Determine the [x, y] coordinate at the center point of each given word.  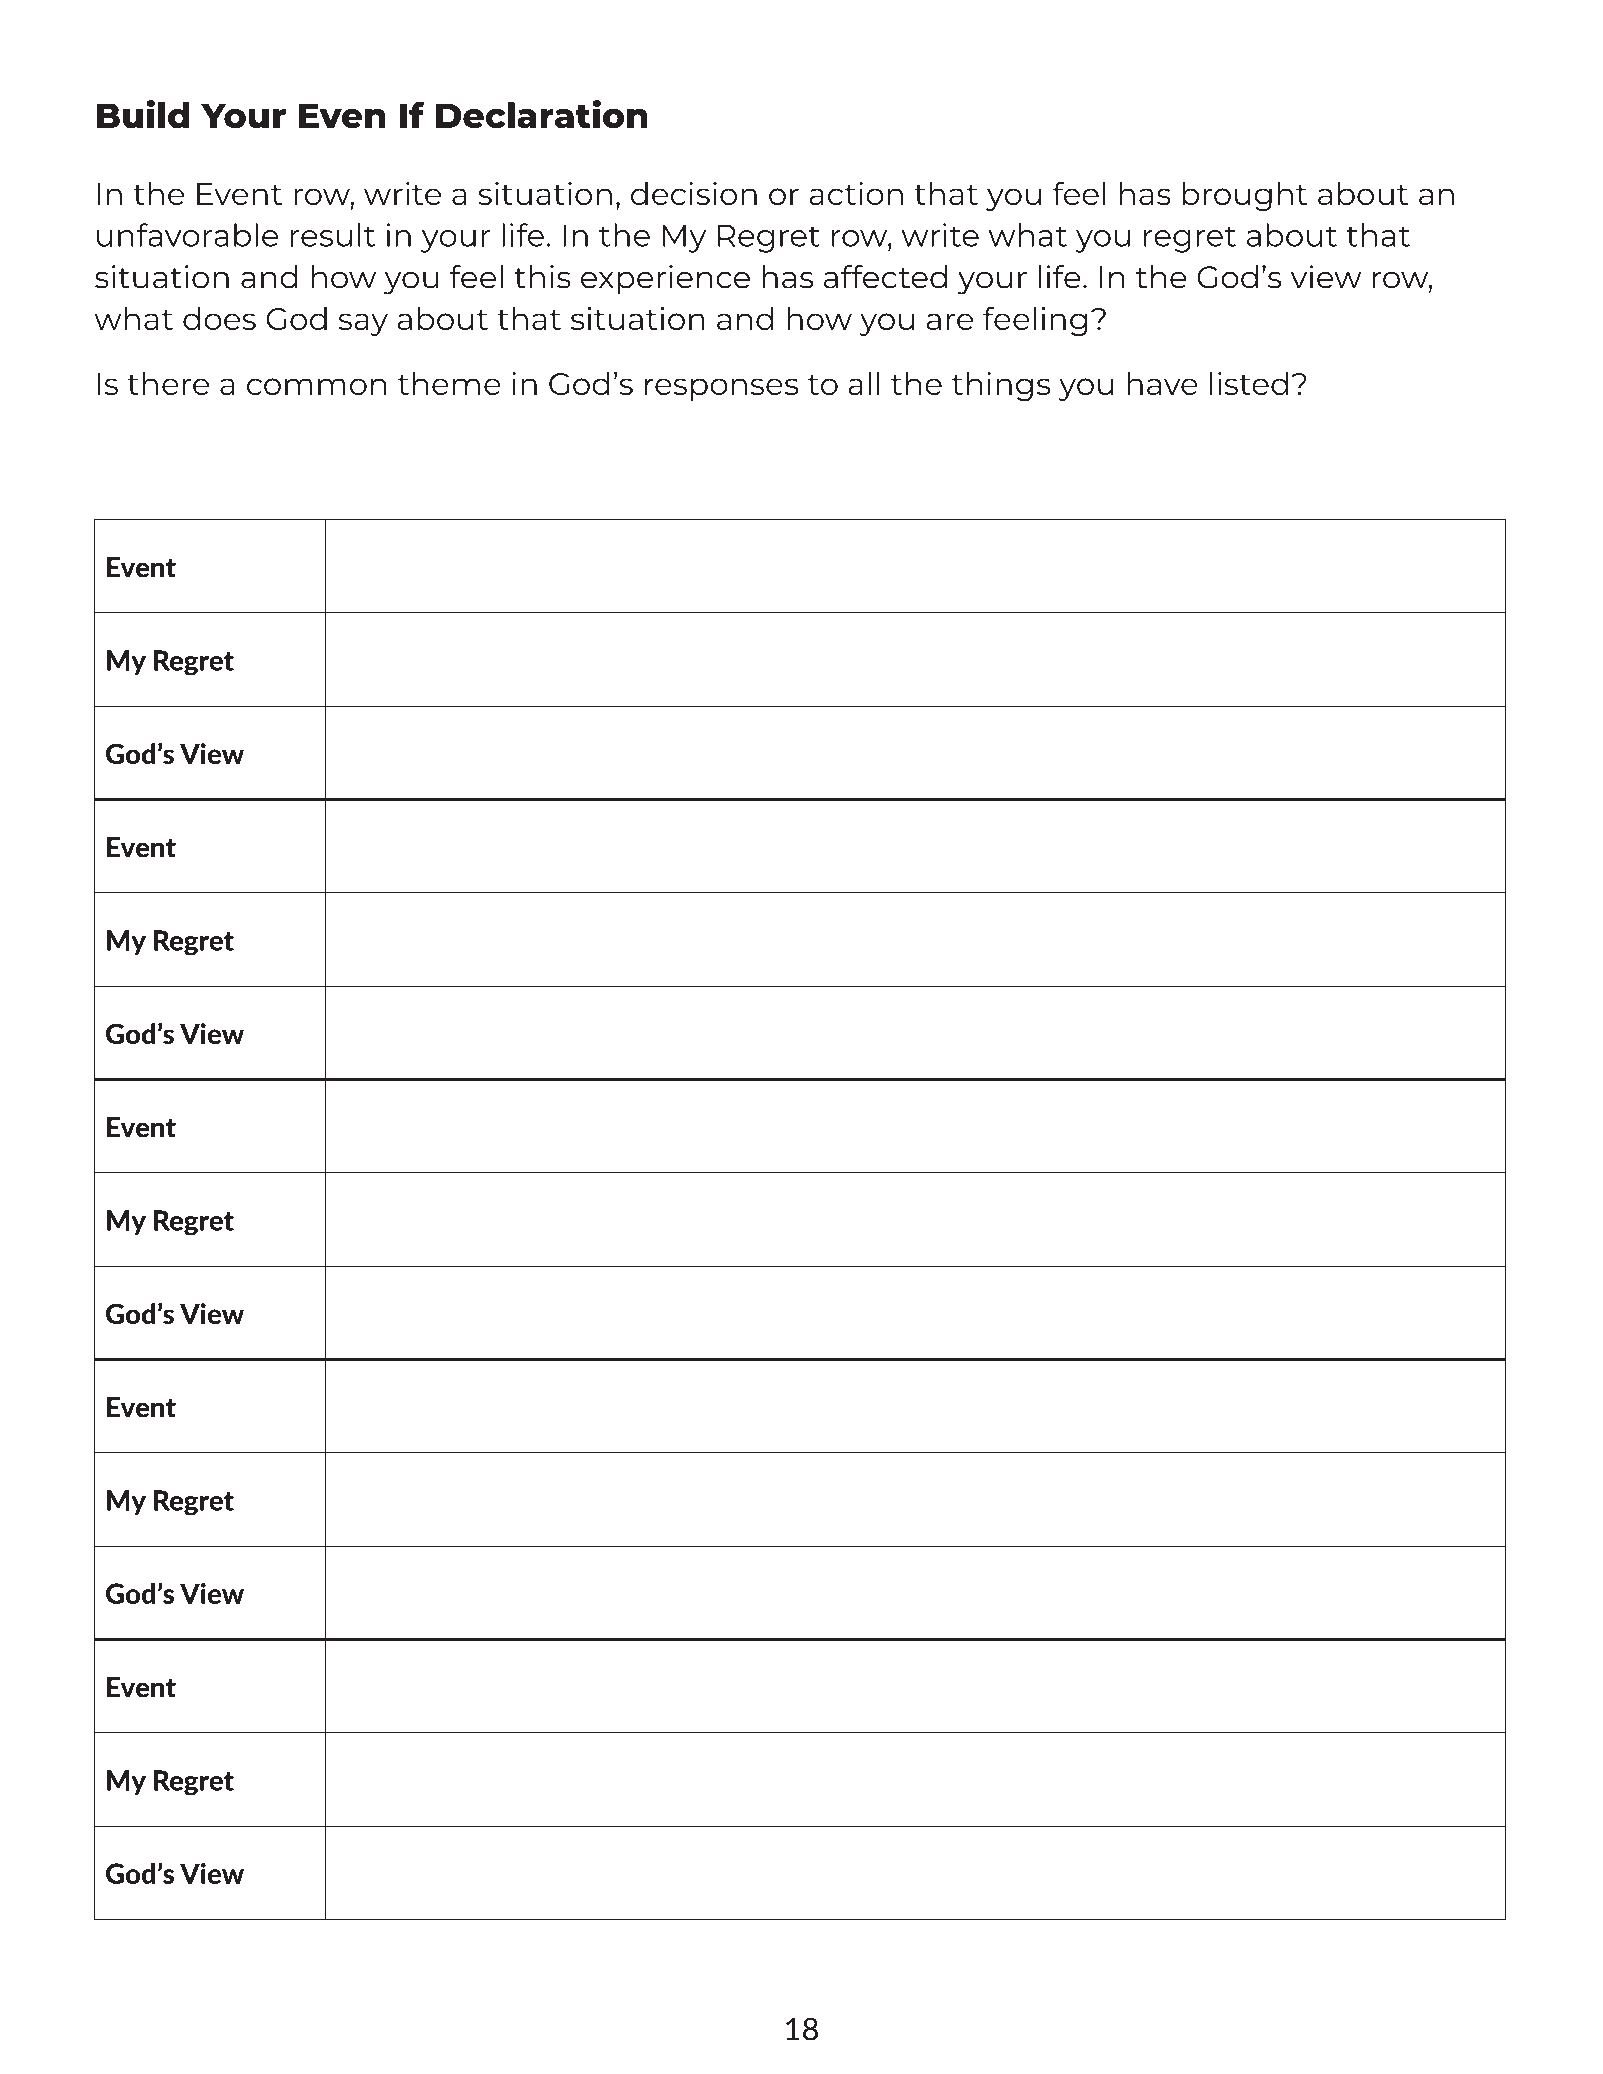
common [316, 386]
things [1000, 386]
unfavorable [187, 235]
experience [665, 280]
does [219, 318]
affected [885, 277]
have [1162, 383]
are [950, 321]
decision [694, 193]
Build [142, 114]
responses [721, 389]
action [856, 193]
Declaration [542, 114]
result [333, 235]
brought [1245, 196]
